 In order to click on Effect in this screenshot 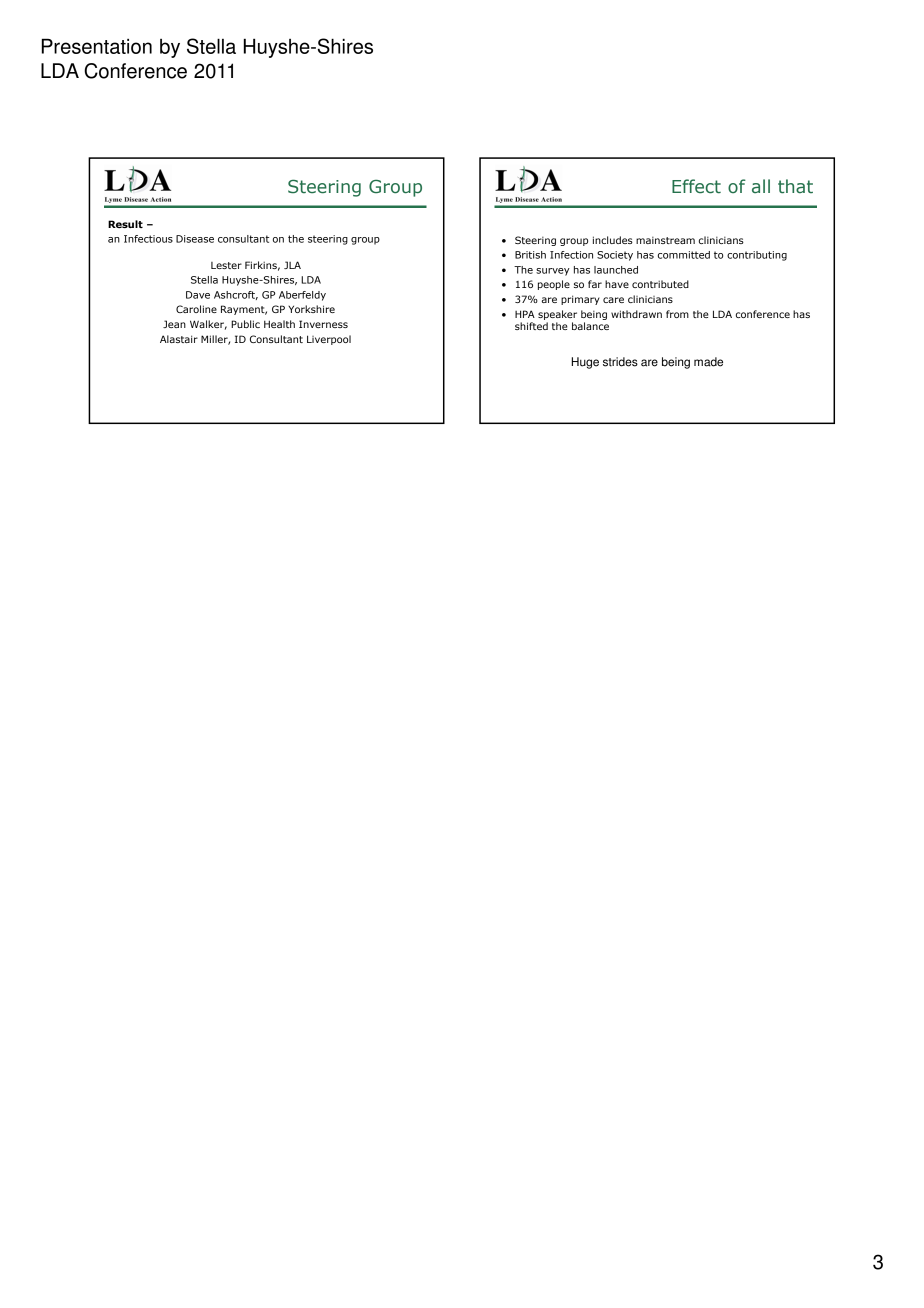, I will do `click(696, 186)`.
